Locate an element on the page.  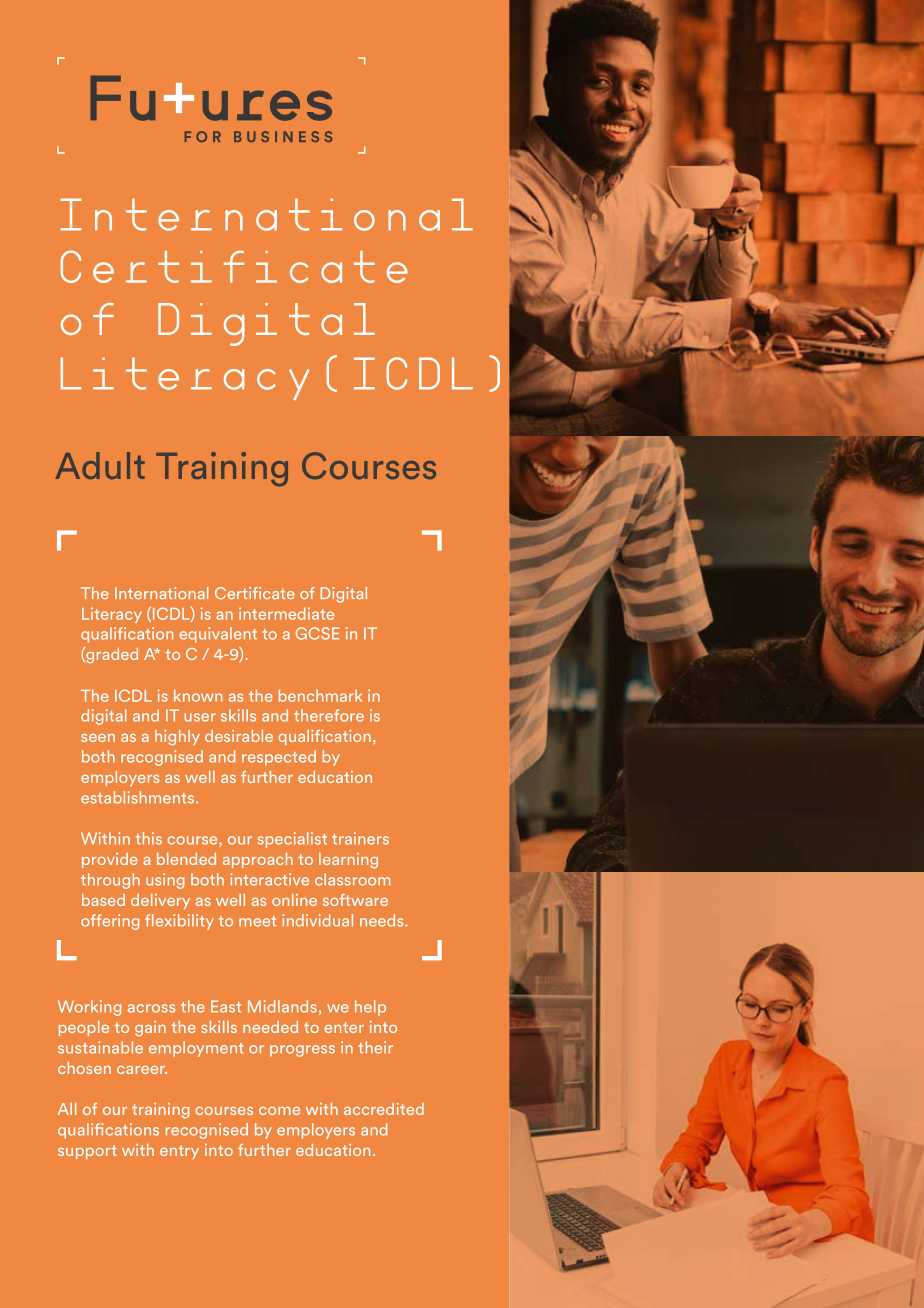
benchmark is located at coordinates (320, 695).
